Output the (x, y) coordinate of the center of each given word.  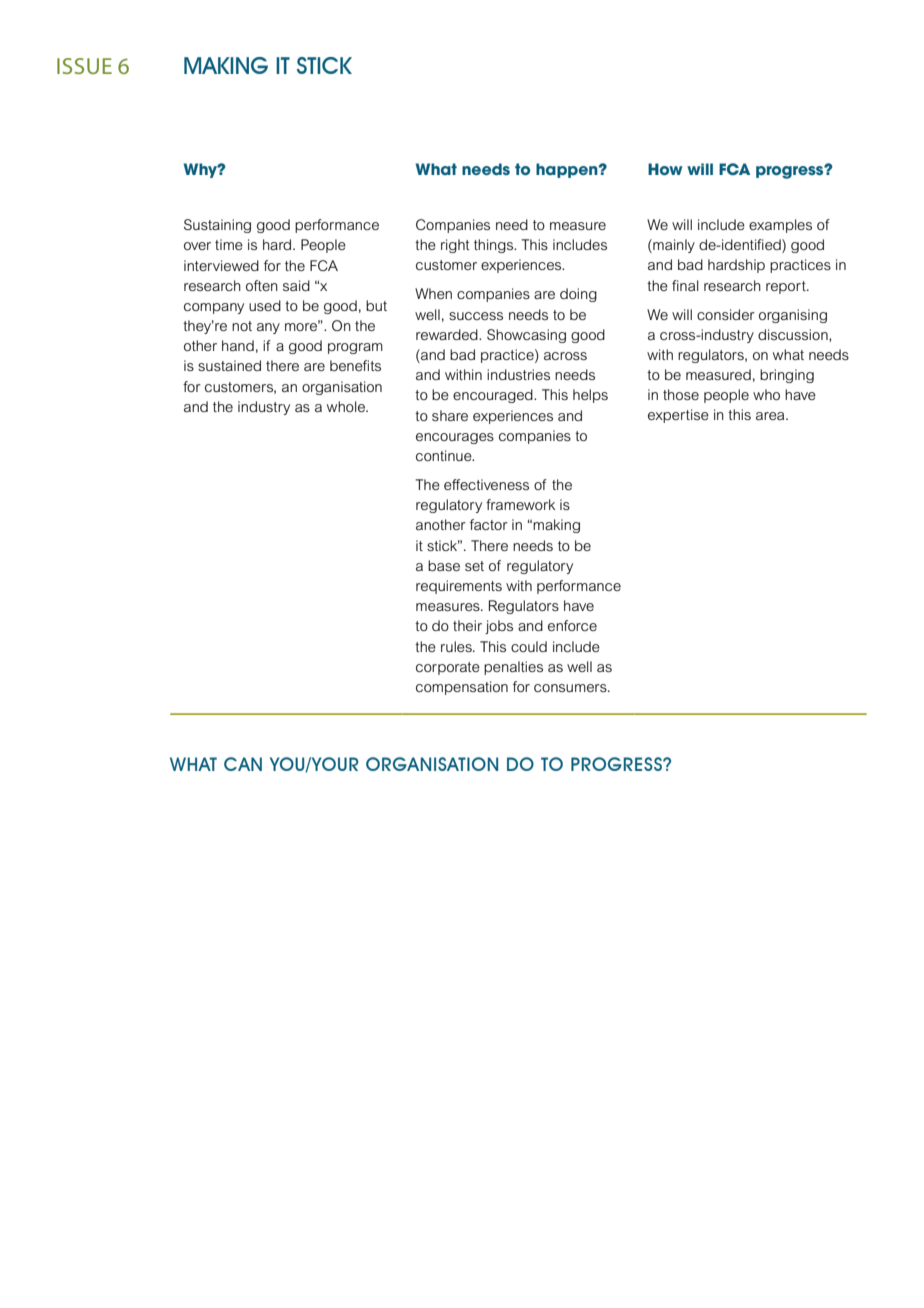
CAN (243, 764)
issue (84, 66)
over (197, 246)
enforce (572, 625)
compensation (462, 688)
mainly (673, 246)
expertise (678, 416)
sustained (229, 365)
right (455, 246)
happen (568, 170)
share (450, 415)
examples (780, 226)
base (444, 565)
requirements (459, 587)
